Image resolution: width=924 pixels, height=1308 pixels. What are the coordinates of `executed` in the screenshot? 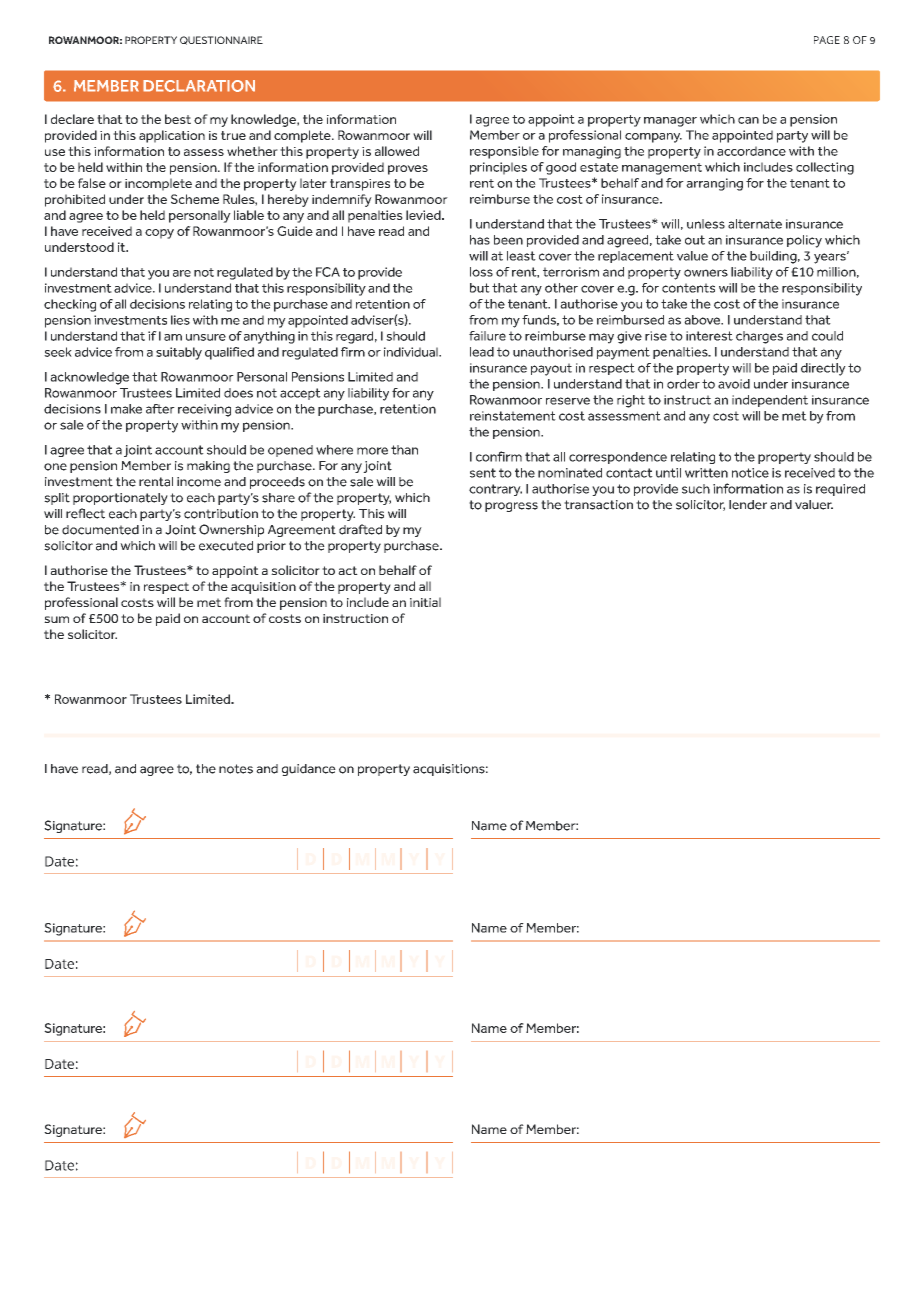 It's located at (226, 546).
